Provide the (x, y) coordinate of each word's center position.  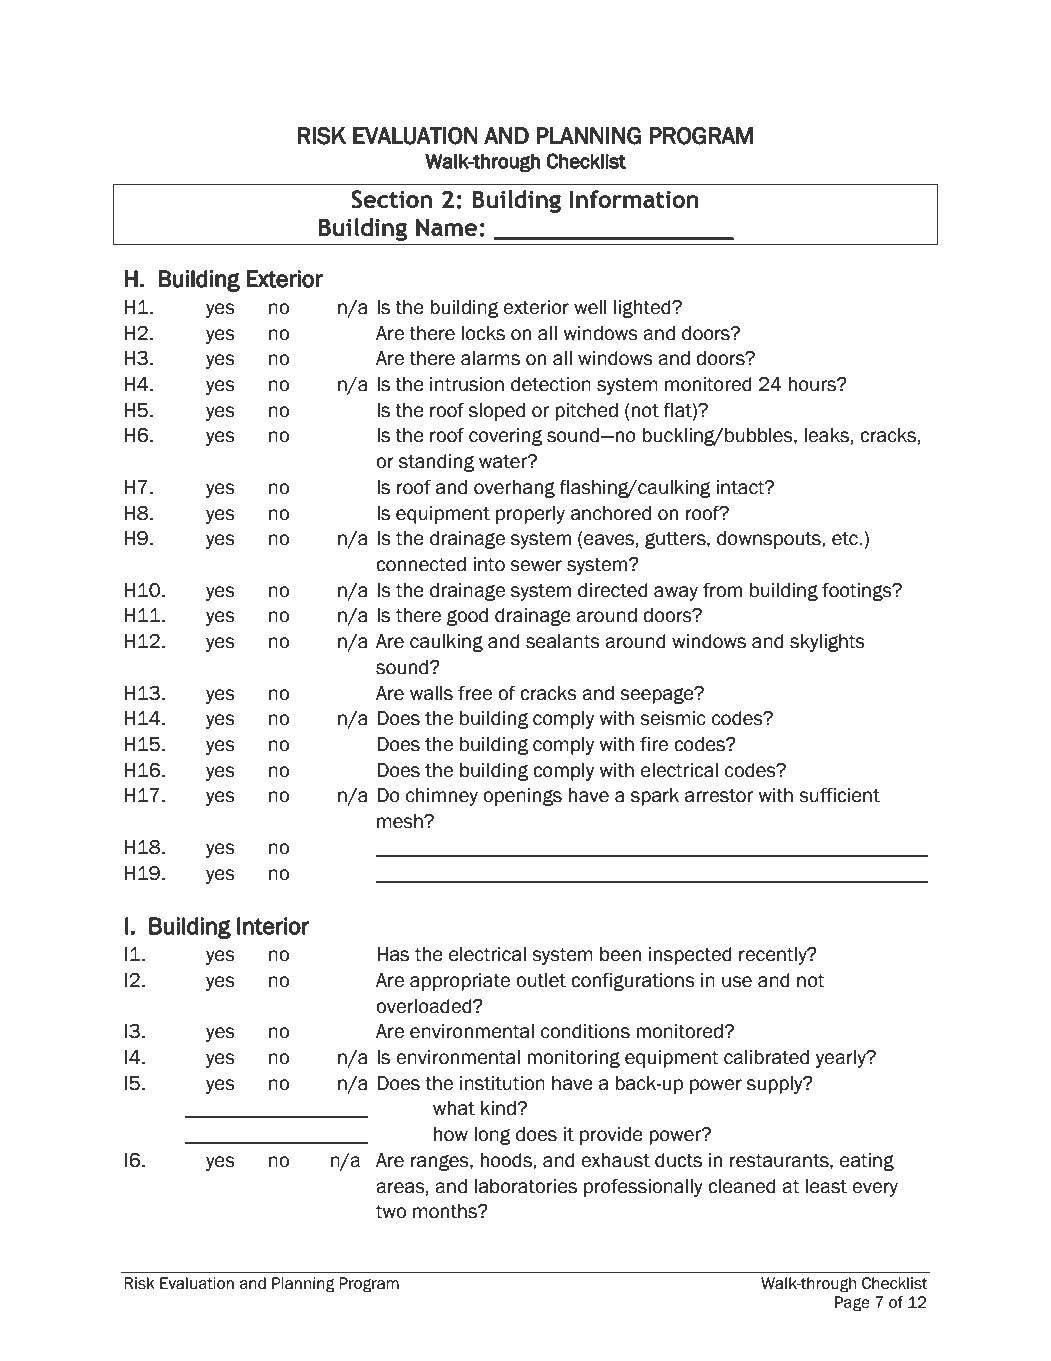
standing (436, 463)
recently (774, 956)
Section (391, 199)
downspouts (770, 540)
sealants (563, 641)
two (391, 1212)
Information (634, 199)
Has (393, 954)
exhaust (615, 1160)
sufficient (839, 795)
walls (431, 693)
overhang (514, 489)
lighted (643, 309)
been (620, 954)
